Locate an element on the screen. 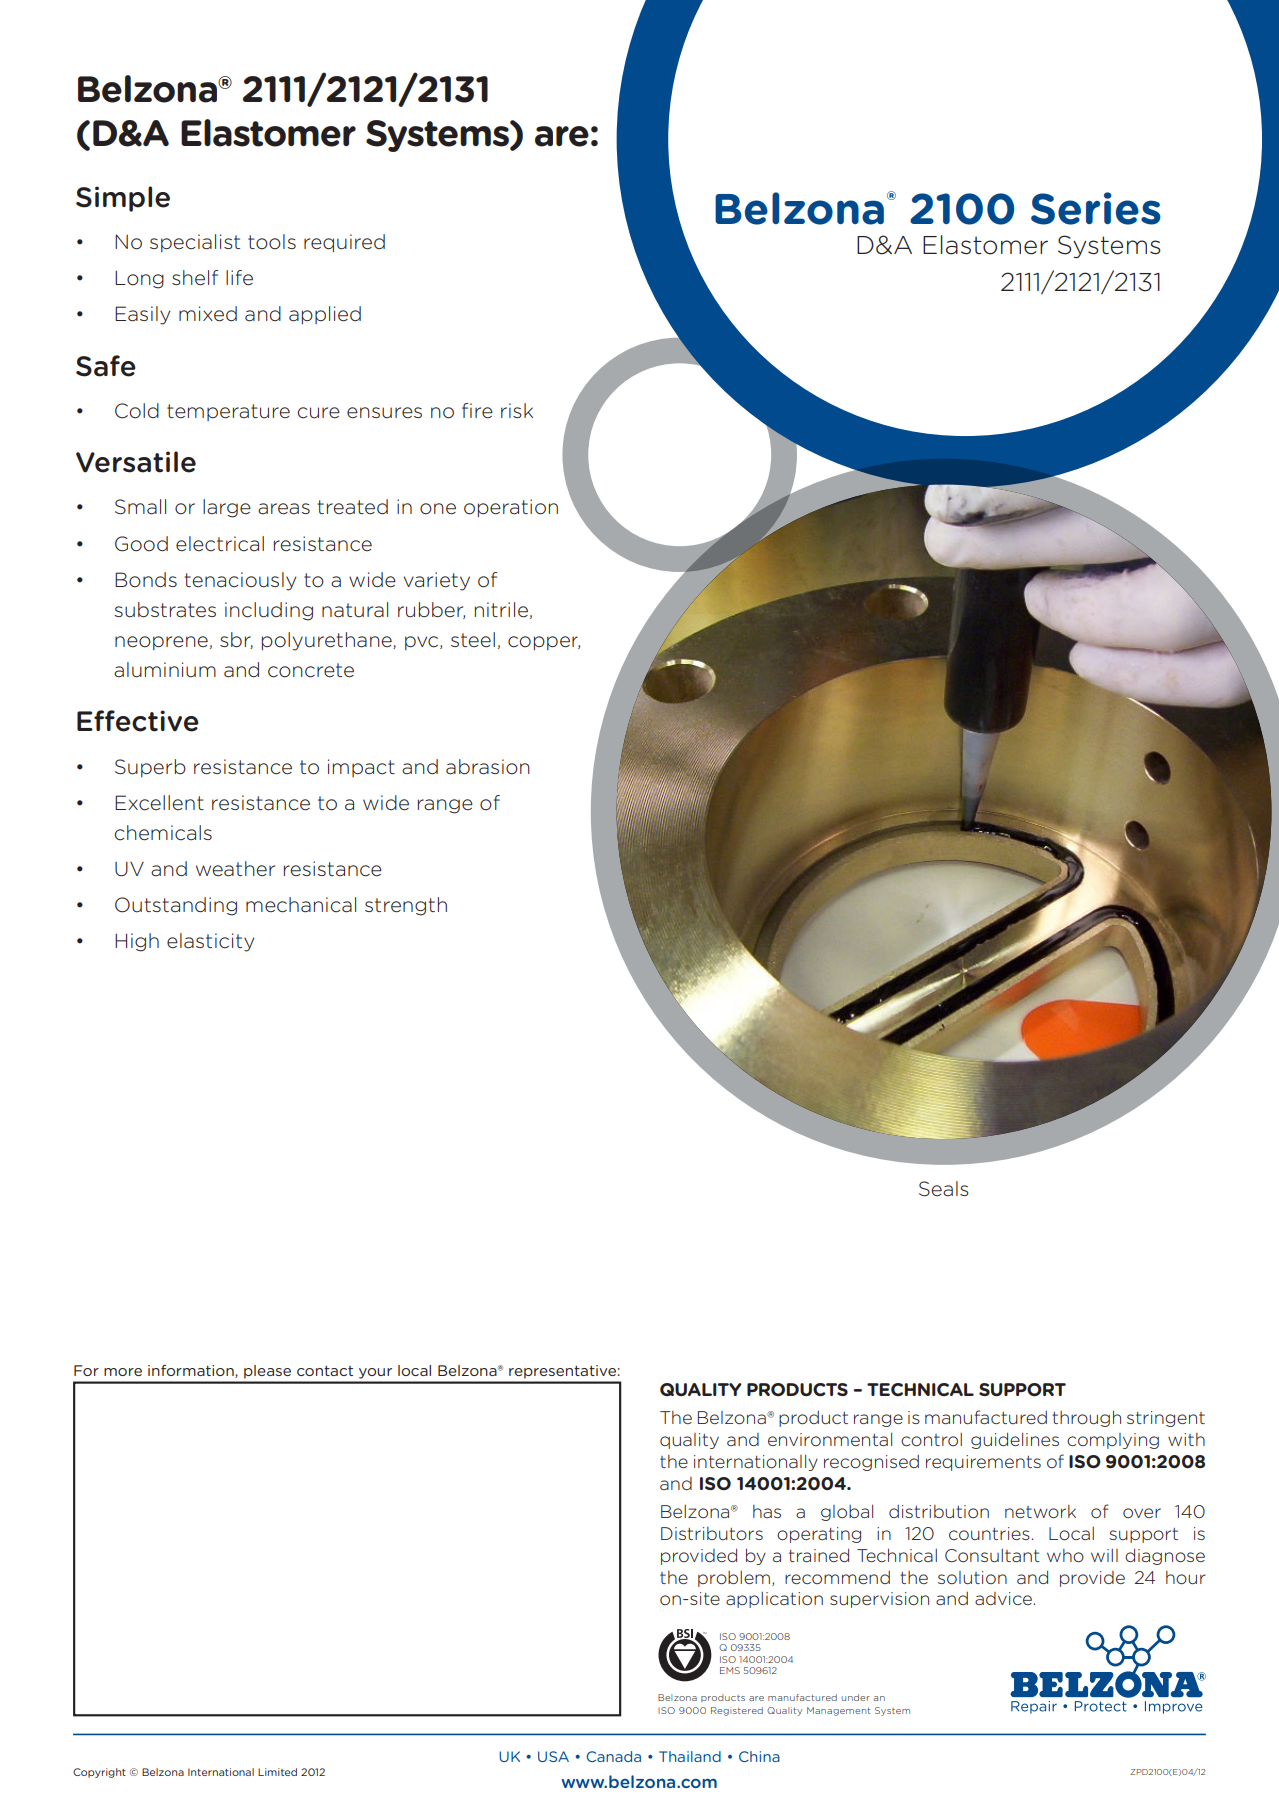  Series is located at coordinates (1096, 208).
